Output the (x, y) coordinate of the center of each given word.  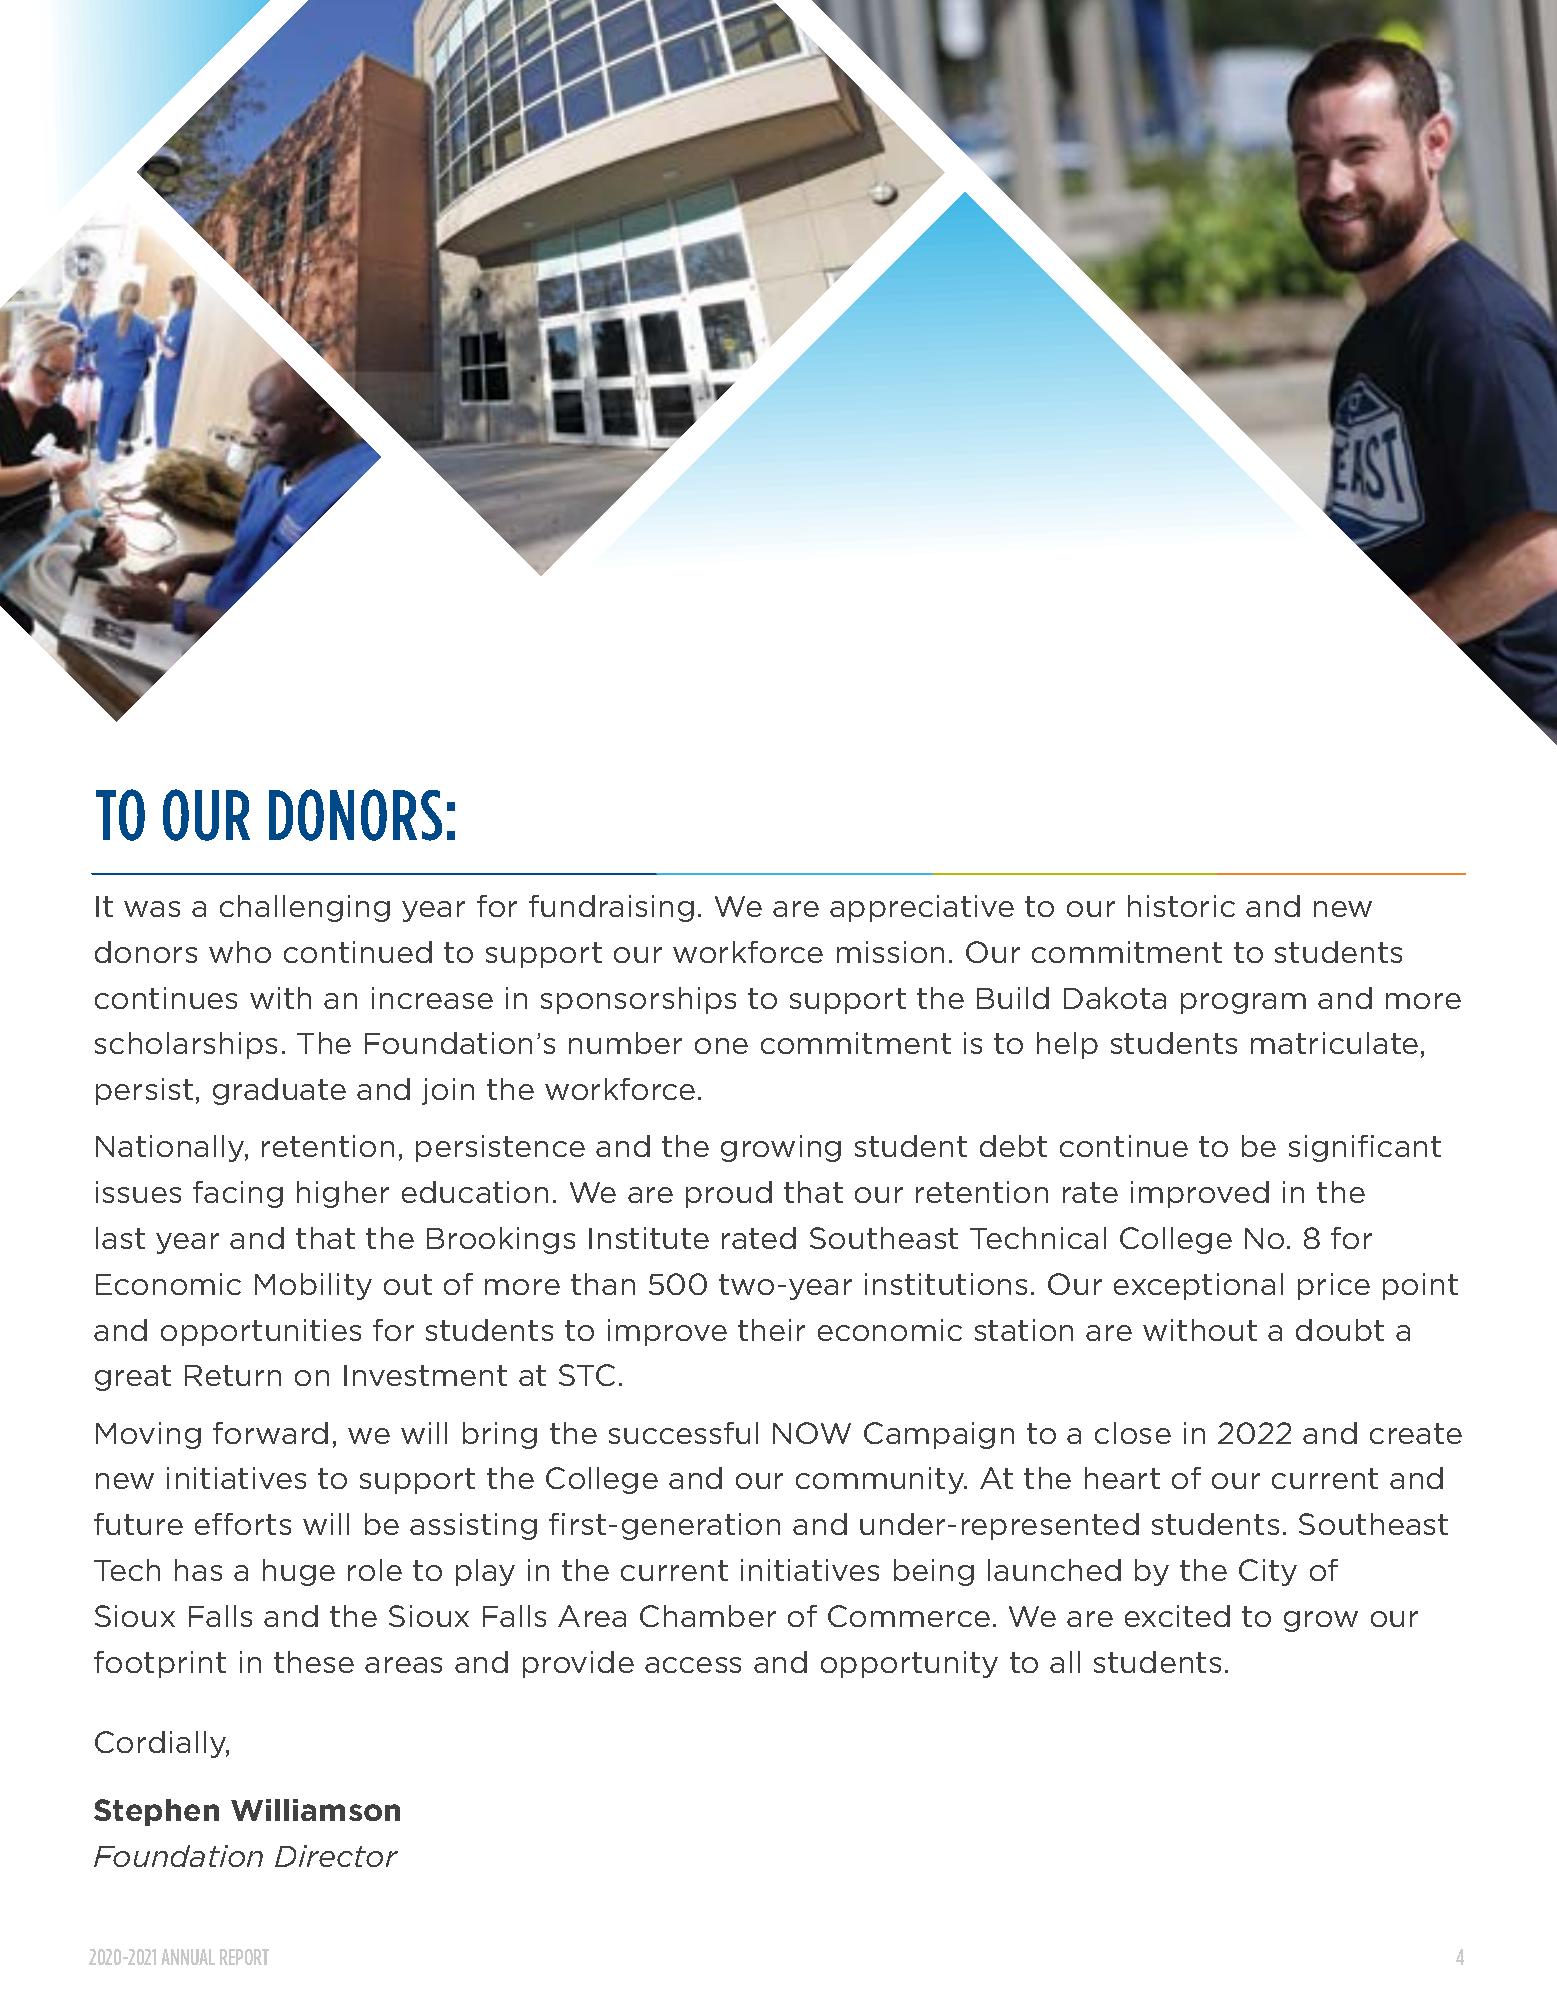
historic (1181, 906)
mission (890, 952)
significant (1365, 1148)
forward (270, 1433)
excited (1177, 1616)
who (240, 952)
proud (729, 1194)
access (693, 1665)
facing (238, 1194)
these (314, 1662)
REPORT (244, 1957)
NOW (812, 1433)
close (1133, 1433)
